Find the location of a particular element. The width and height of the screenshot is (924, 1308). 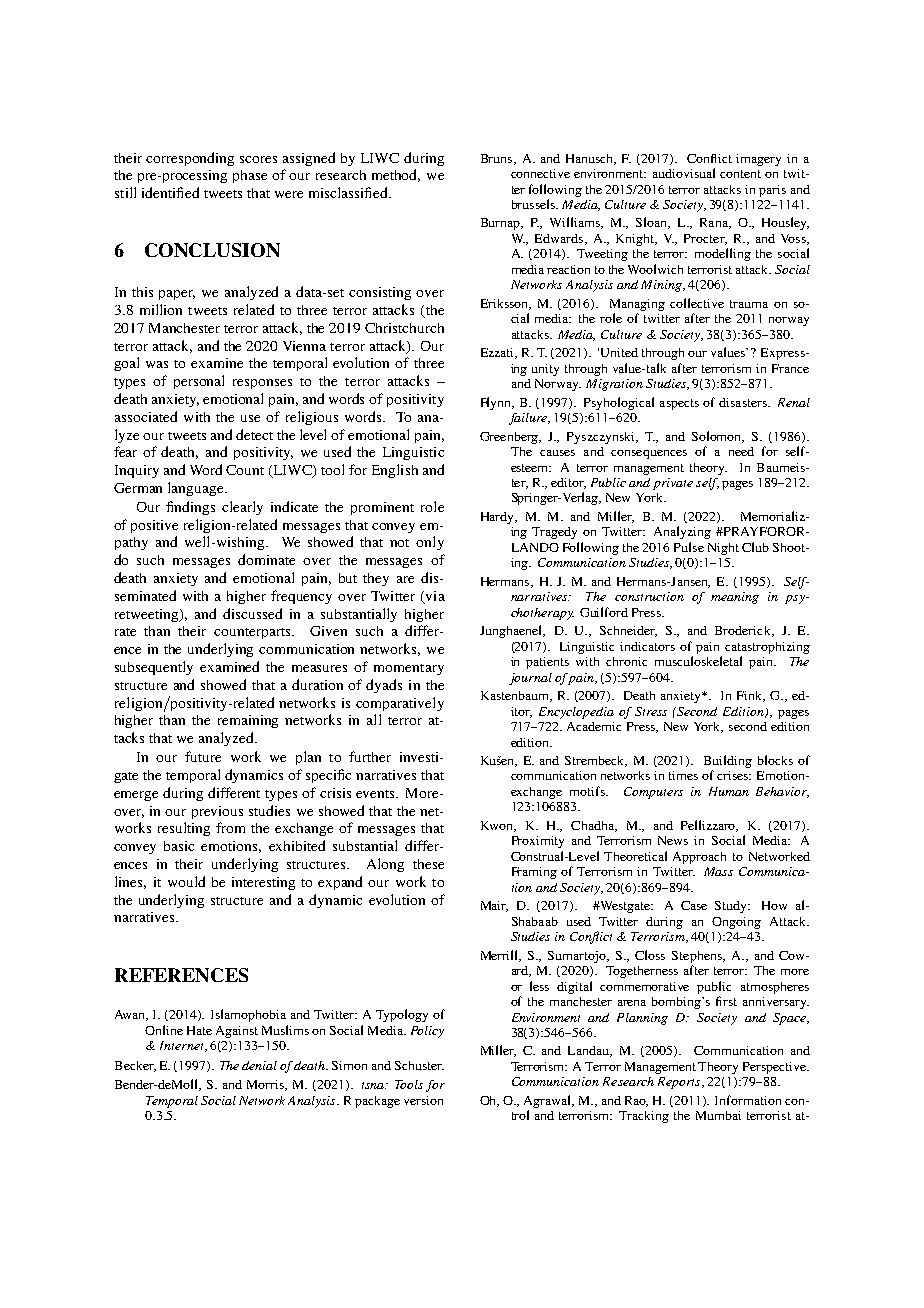

content is located at coordinates (740, 174).
